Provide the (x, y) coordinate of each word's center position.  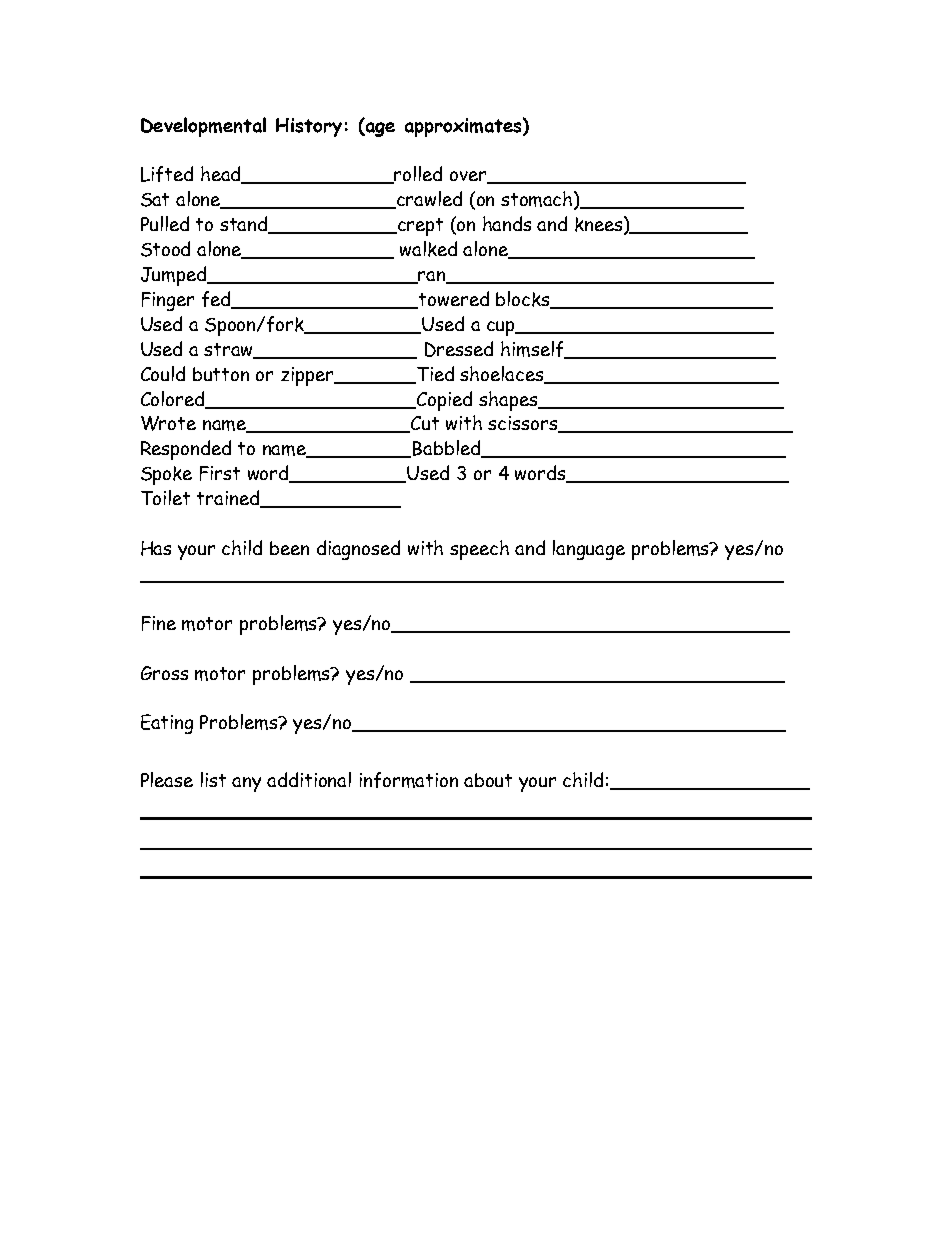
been (289, 548)
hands (507, 223)
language (589, 550)
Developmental (203, 127)
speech (479, 550)
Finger (168, 301)
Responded (186, 450)
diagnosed (358, 550)
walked (428, 249)
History (309, 127)
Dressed (459, 349)
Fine (159, 623)
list (213, 779)
